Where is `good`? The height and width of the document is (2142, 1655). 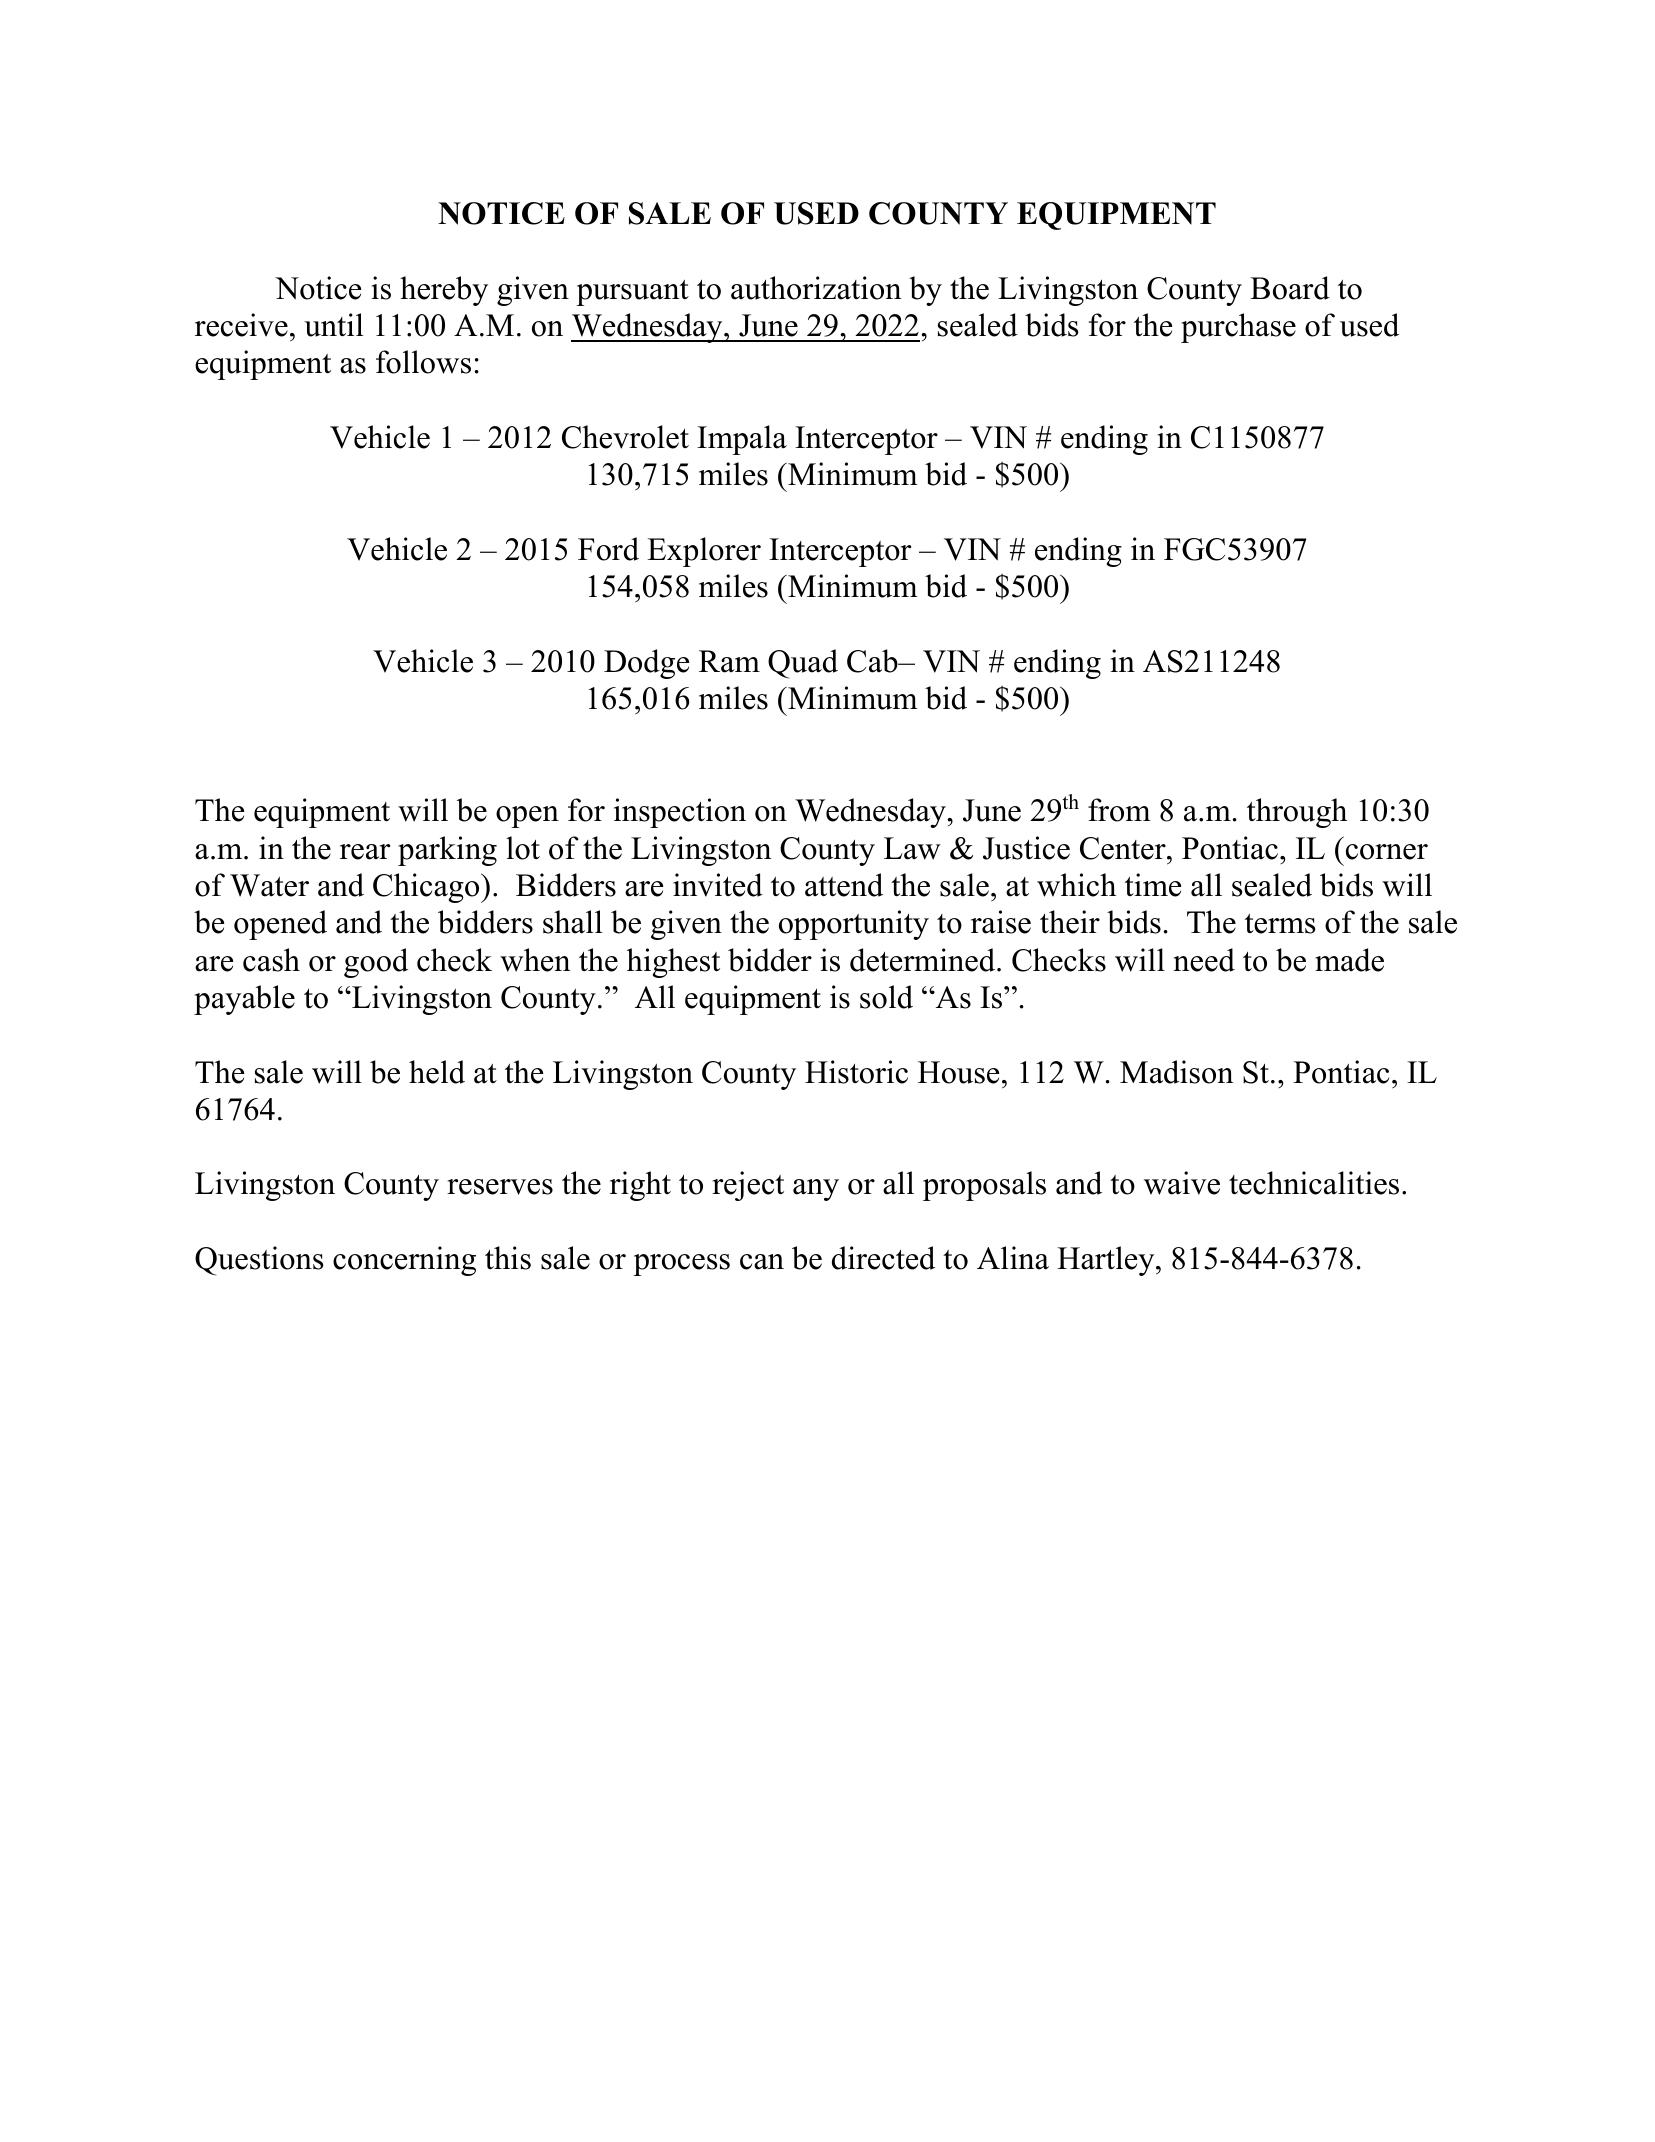 good is located at coordinates (376, 963).
